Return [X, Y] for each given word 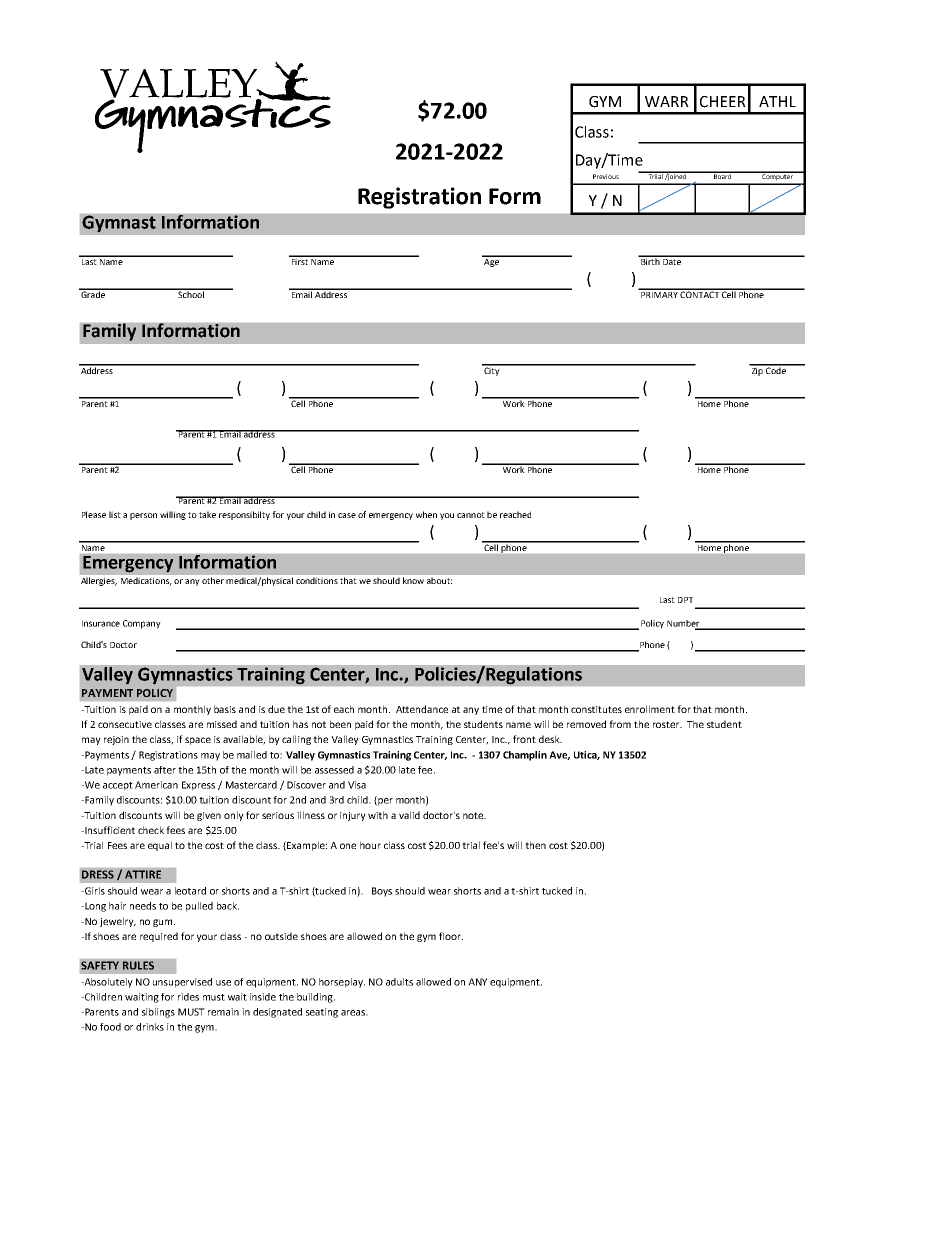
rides [188, 997]
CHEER [723, 102]
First [299, 260]
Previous [606, 176]
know [413, 580]
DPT [685, 600]
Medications [146, 581]
